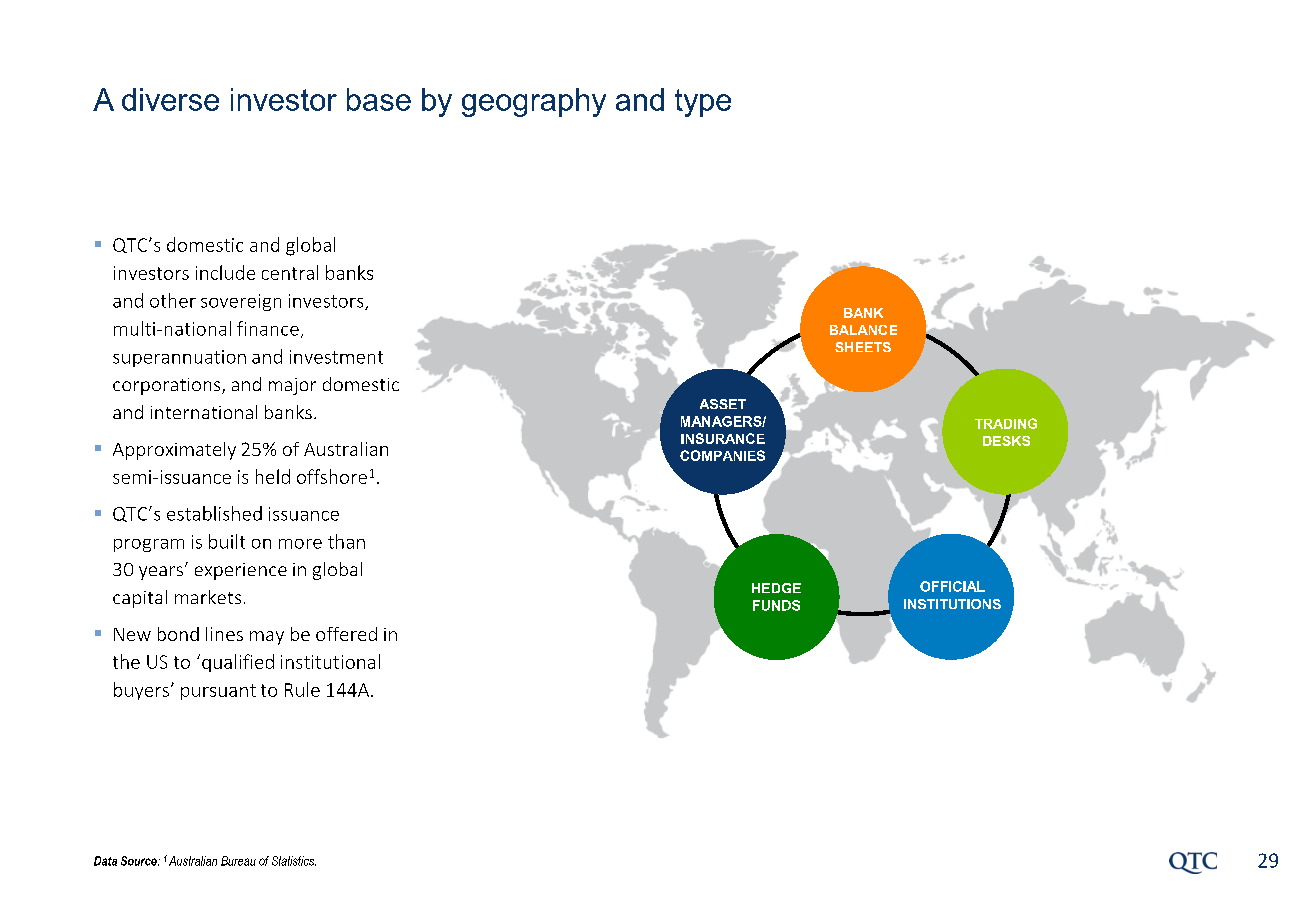  Describe the element at coordinates (534, 102) in the image. I see `geography` at that location.
